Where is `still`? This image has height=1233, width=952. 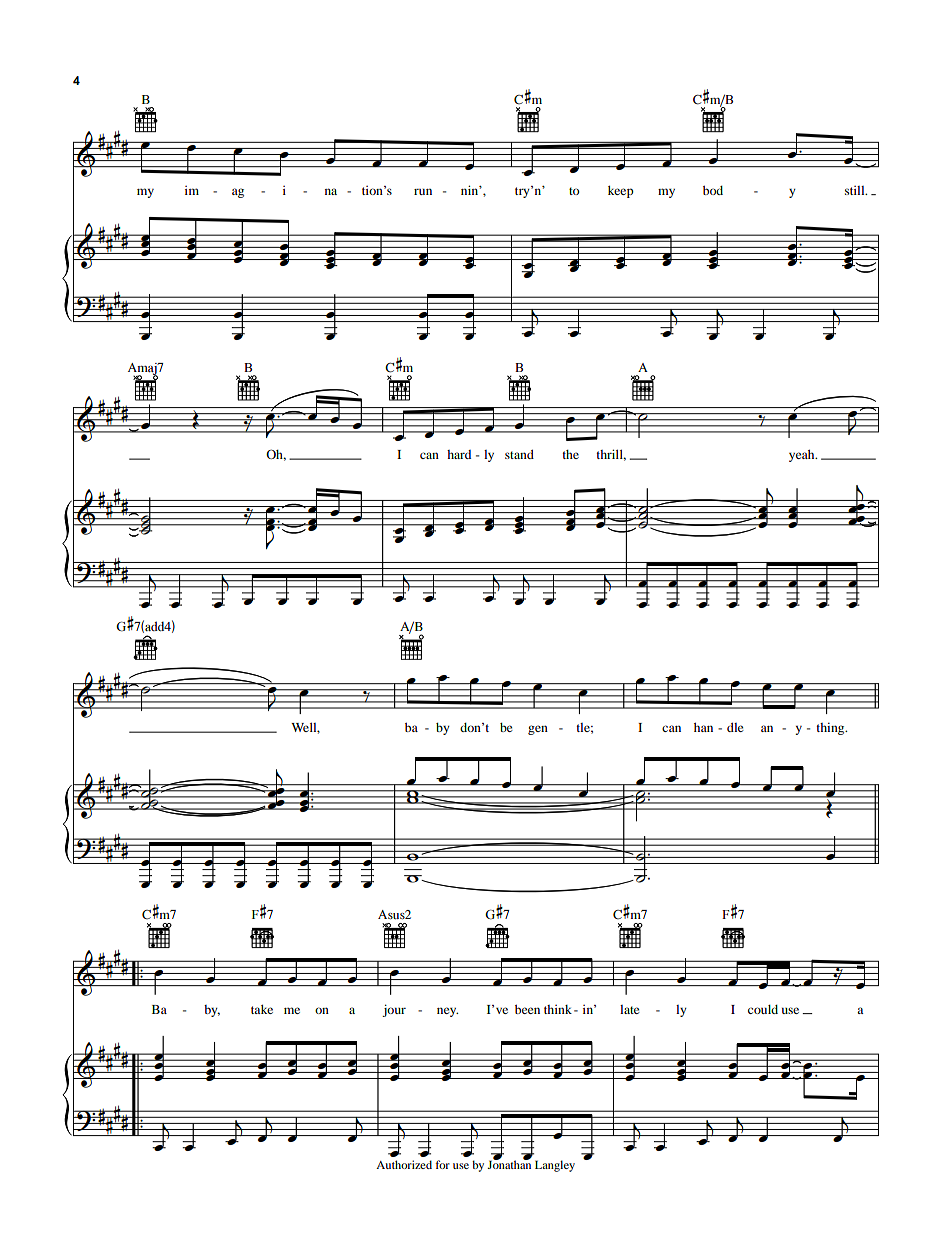 still is located at coordinates (856, 190).
